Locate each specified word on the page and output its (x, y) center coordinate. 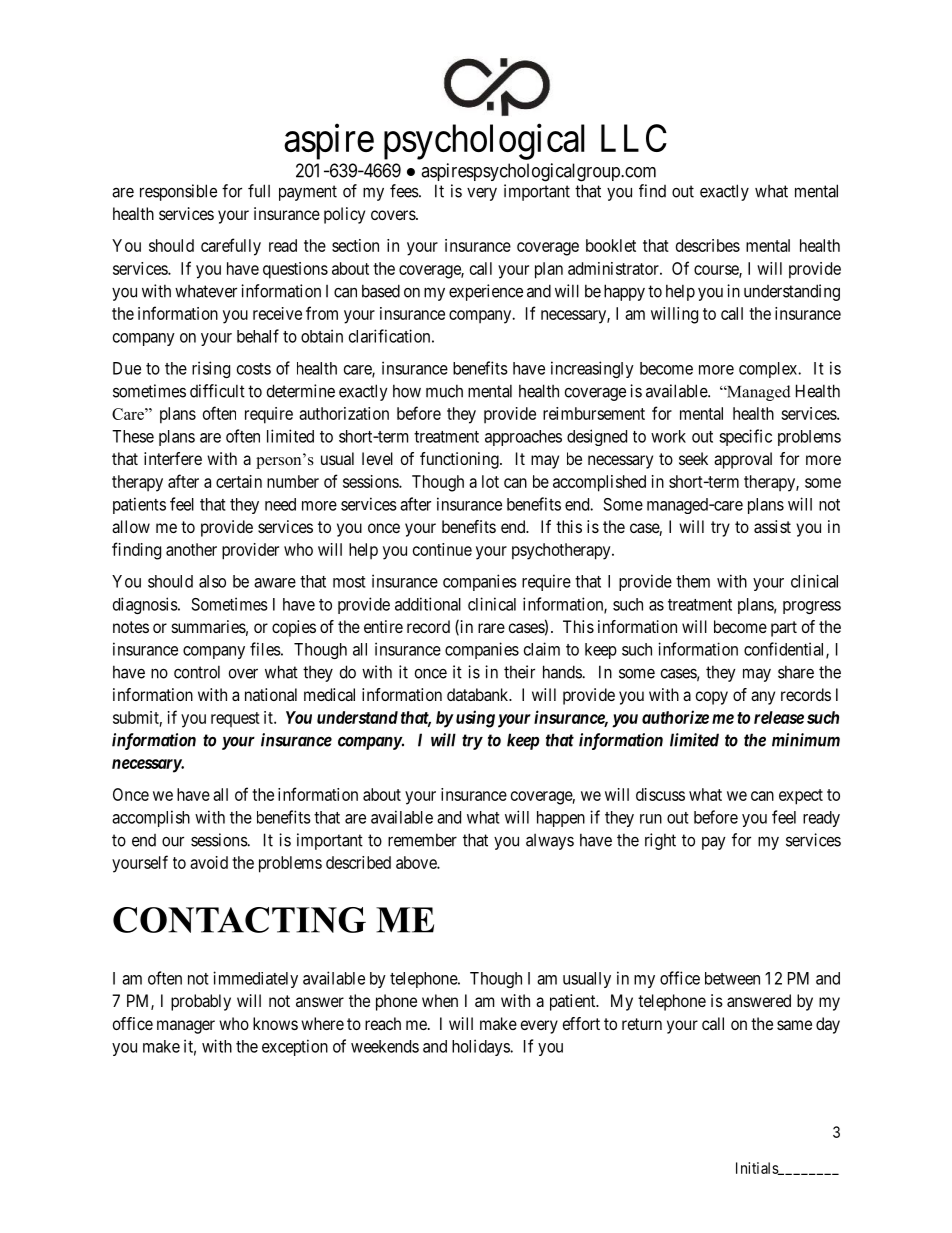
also (212, 581)
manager (186, 1027)
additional (428, 604)
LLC (634, 138)
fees (405, 191)
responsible (178, 192)
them (693, 581)
